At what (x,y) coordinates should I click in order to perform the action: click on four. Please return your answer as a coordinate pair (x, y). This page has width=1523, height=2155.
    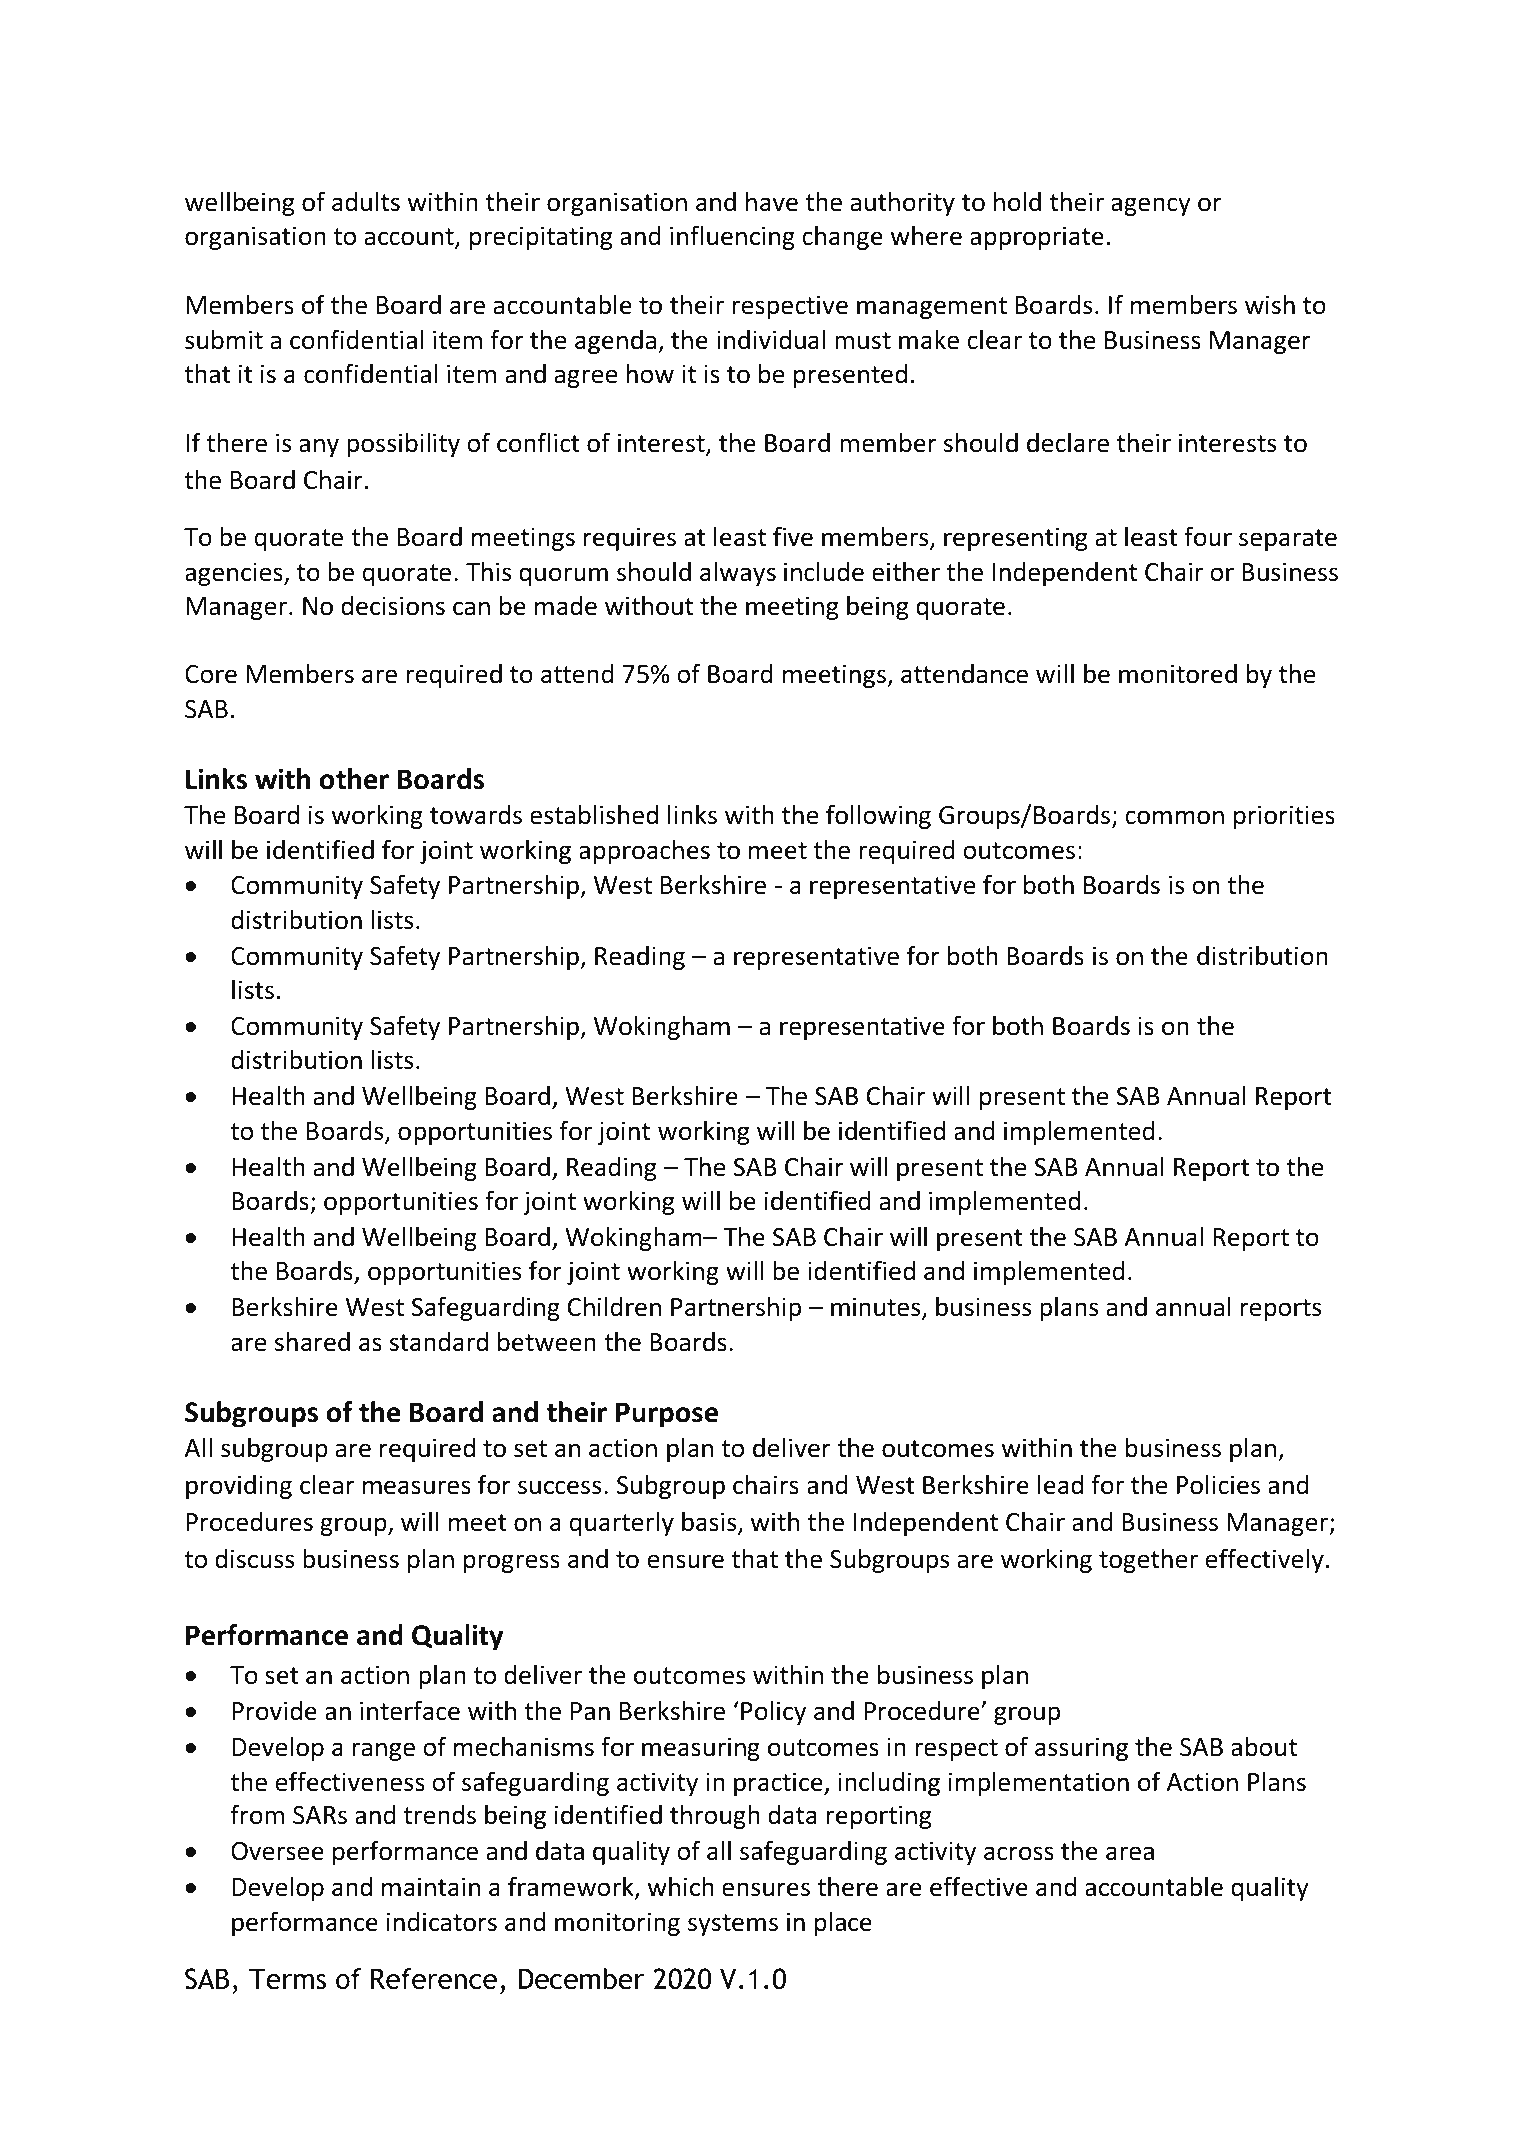
    Looking at the image, I should click on (1208, 536).
